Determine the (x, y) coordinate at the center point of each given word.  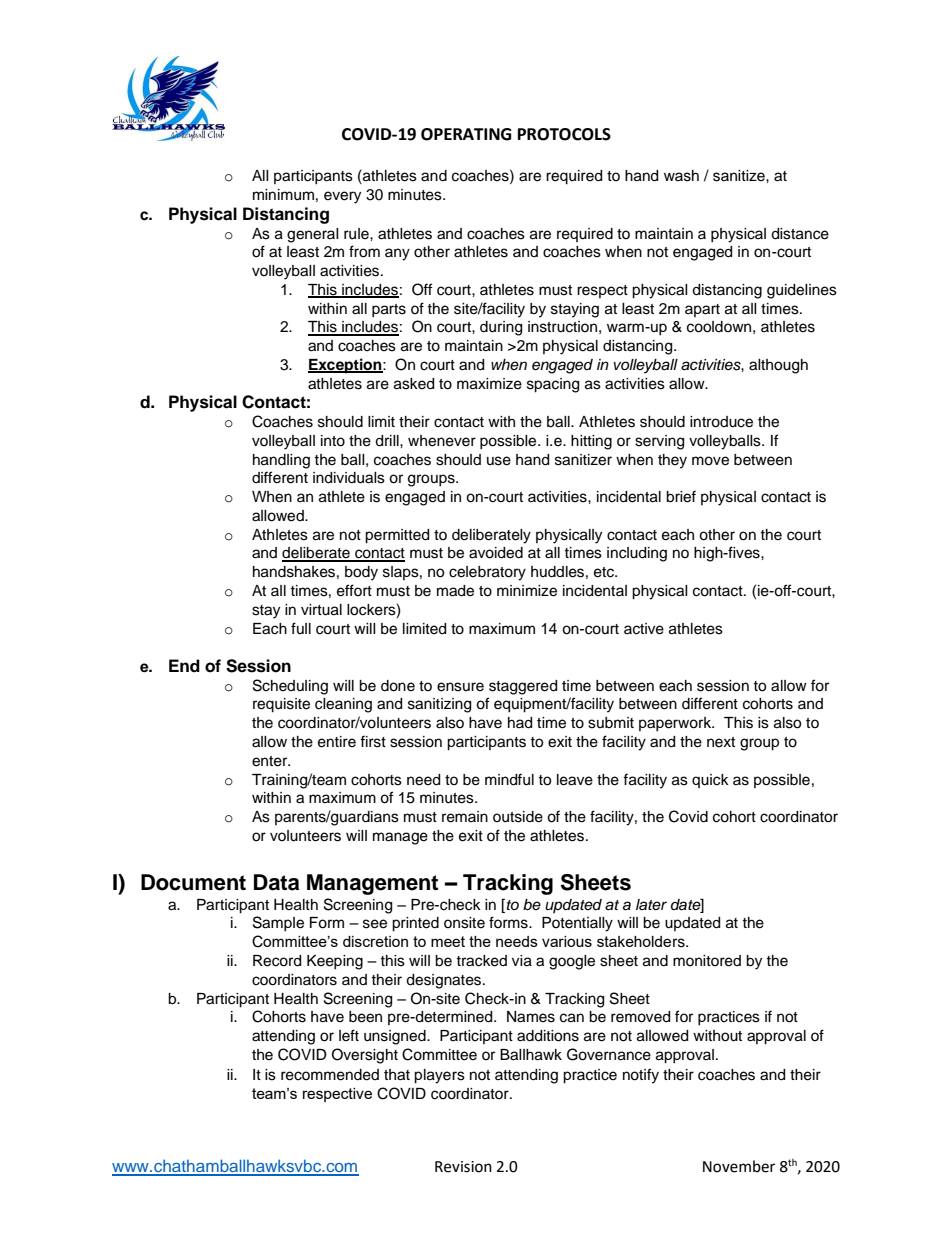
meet (448, 941)
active (644, 629)
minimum (283, 195)
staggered (523, 687)
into (333, 441)
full (301, 628)
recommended (330, 1075)
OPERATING (466, 134)
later (651, 904)
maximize (489, 384)
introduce (721, 422)
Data (276, 882)
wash (681, 176)
